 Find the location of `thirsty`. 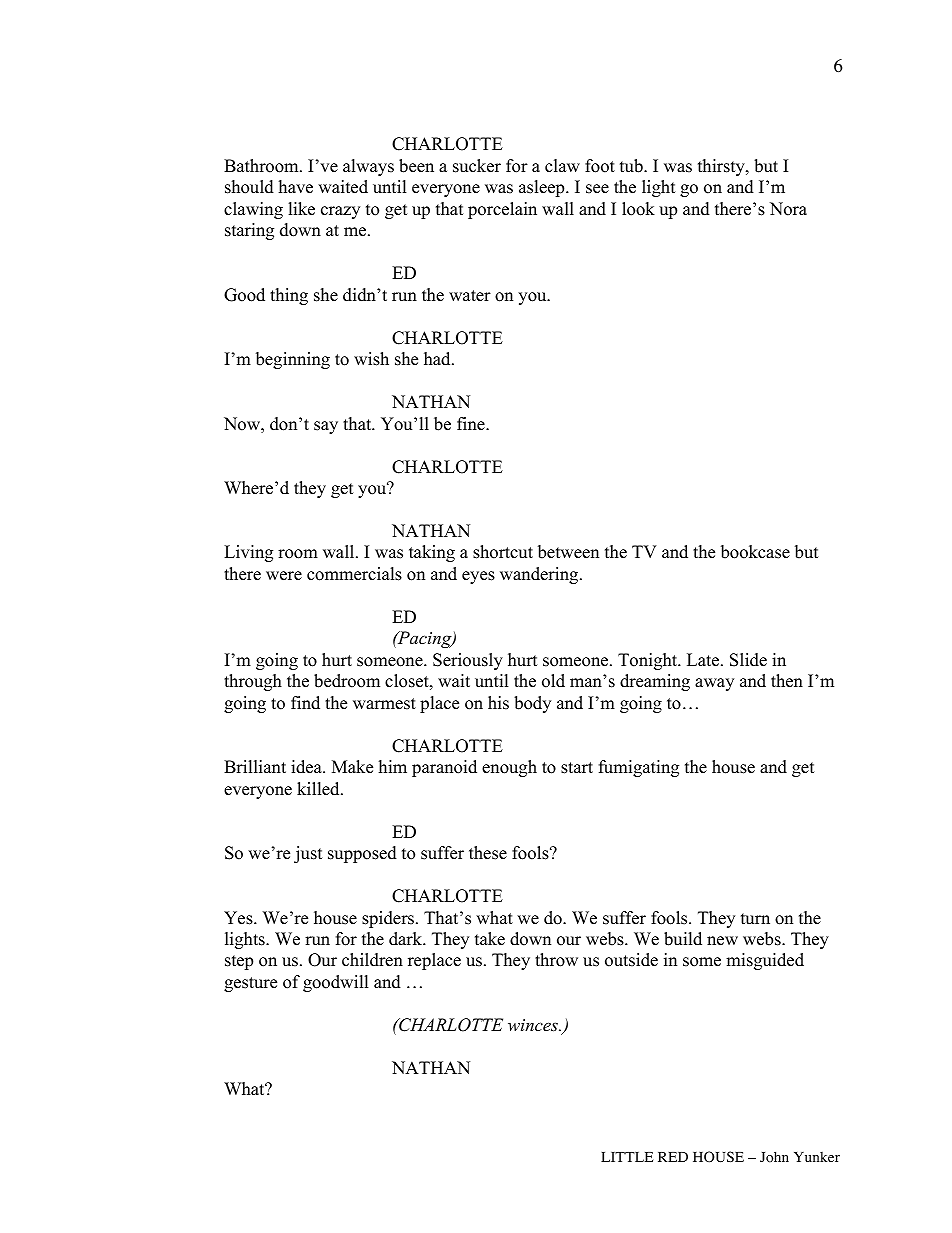

thirsty is located at coordinates (722, 167).
